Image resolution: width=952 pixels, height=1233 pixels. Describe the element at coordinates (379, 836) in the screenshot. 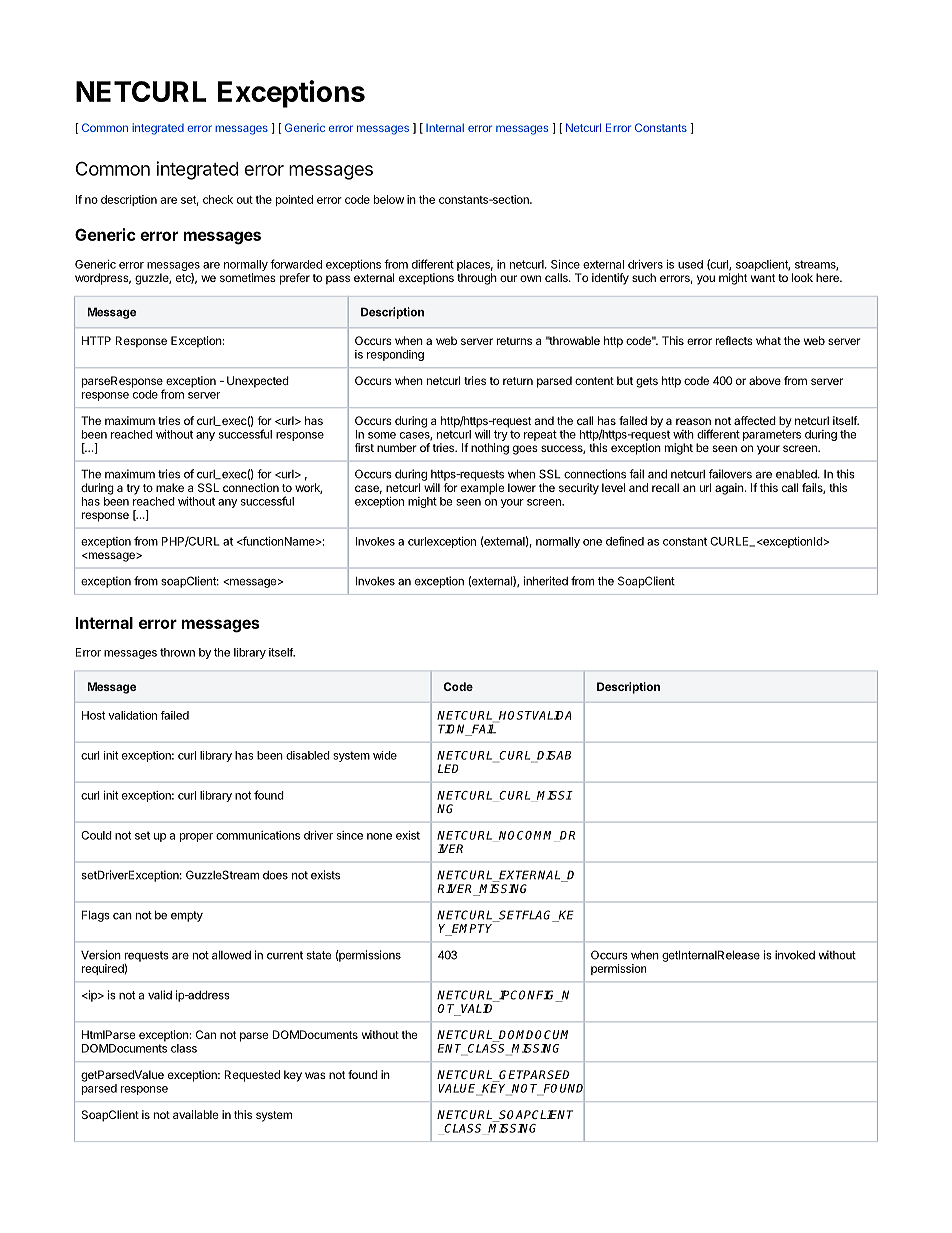

I see `none` at that location.
